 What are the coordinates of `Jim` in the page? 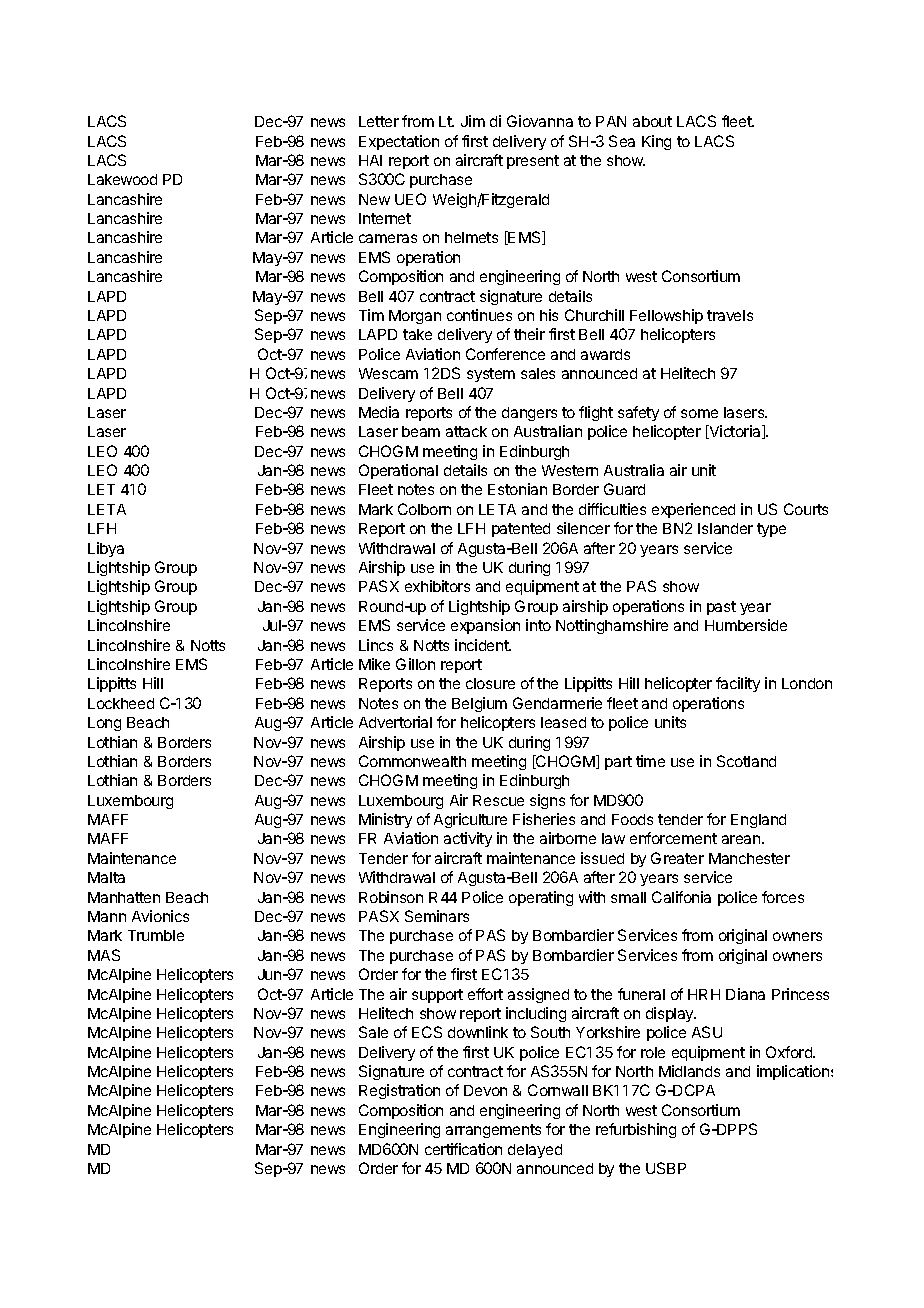 It's located at (473, 121).
